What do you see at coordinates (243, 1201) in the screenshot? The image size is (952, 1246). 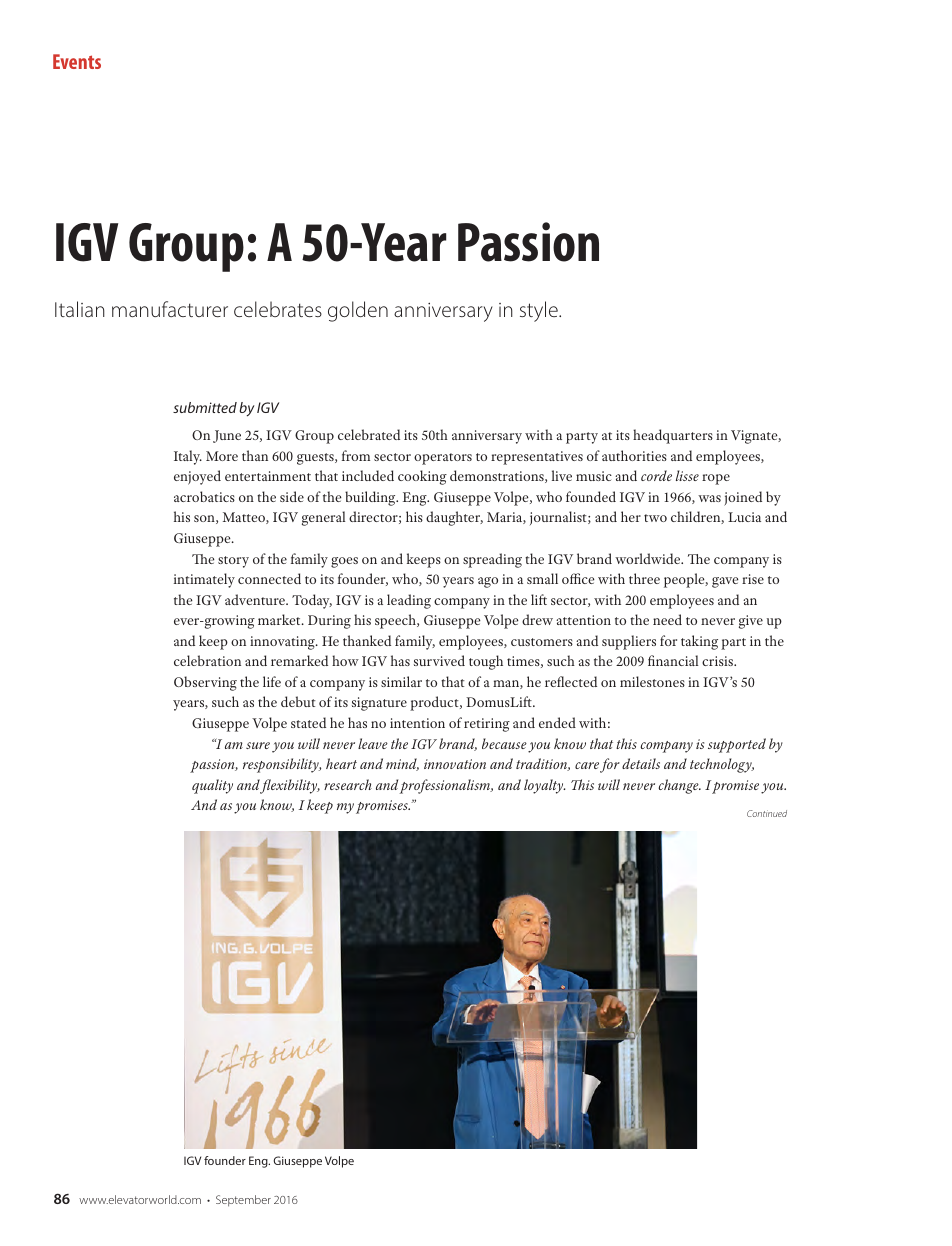 I see `September` at bounding box center [243, 1201].
